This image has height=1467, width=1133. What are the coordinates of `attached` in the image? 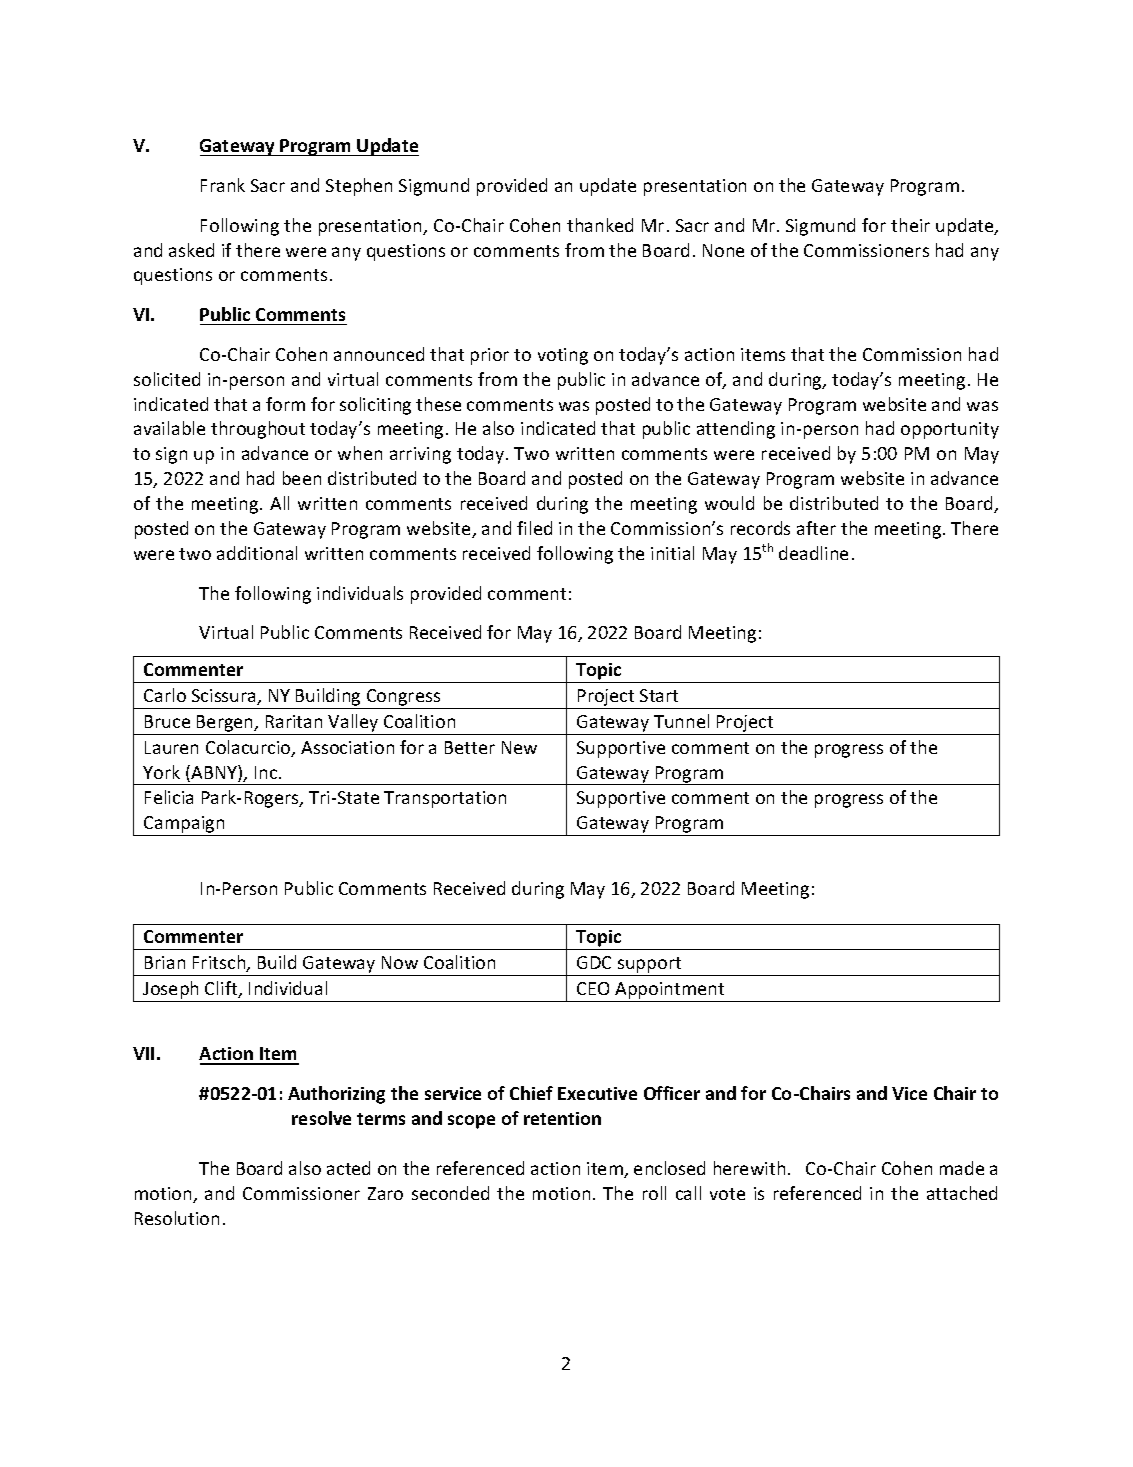 It's located at (962, 1193).
